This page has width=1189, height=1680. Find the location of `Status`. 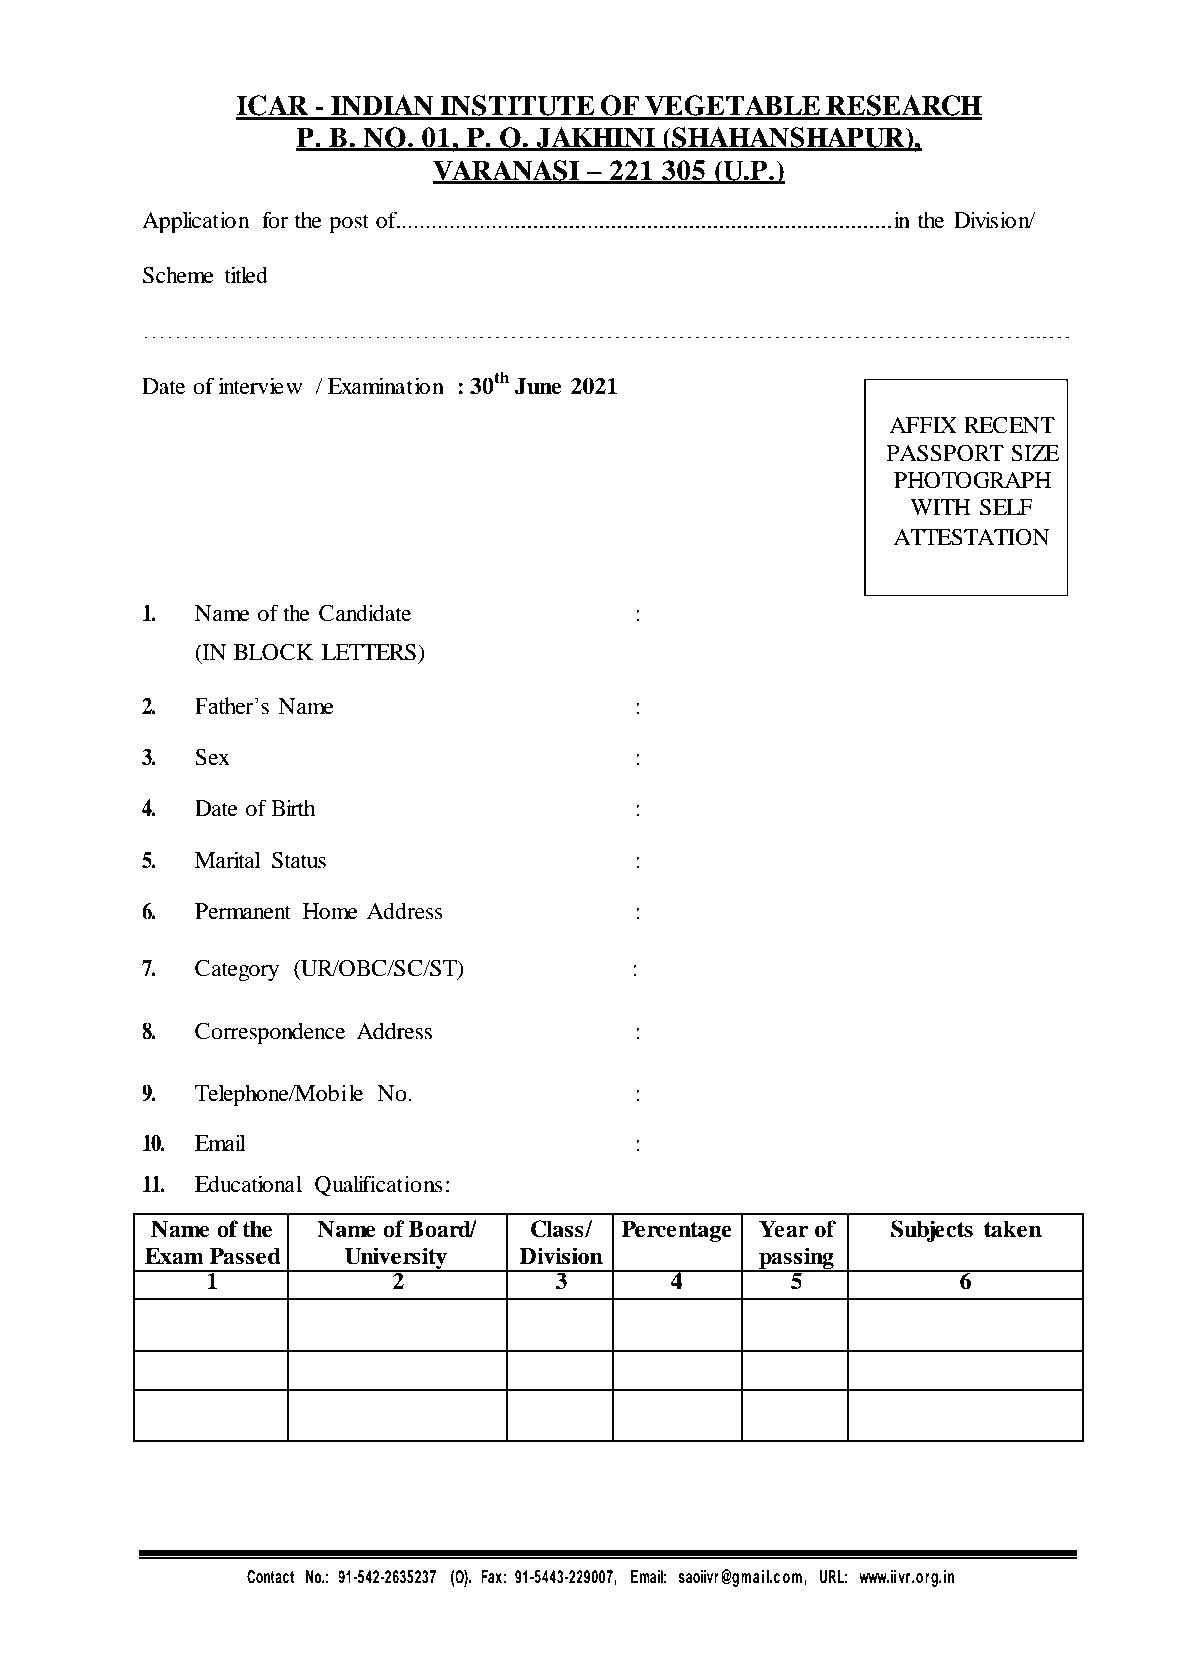

Status is located at coordinates (299, 860).
